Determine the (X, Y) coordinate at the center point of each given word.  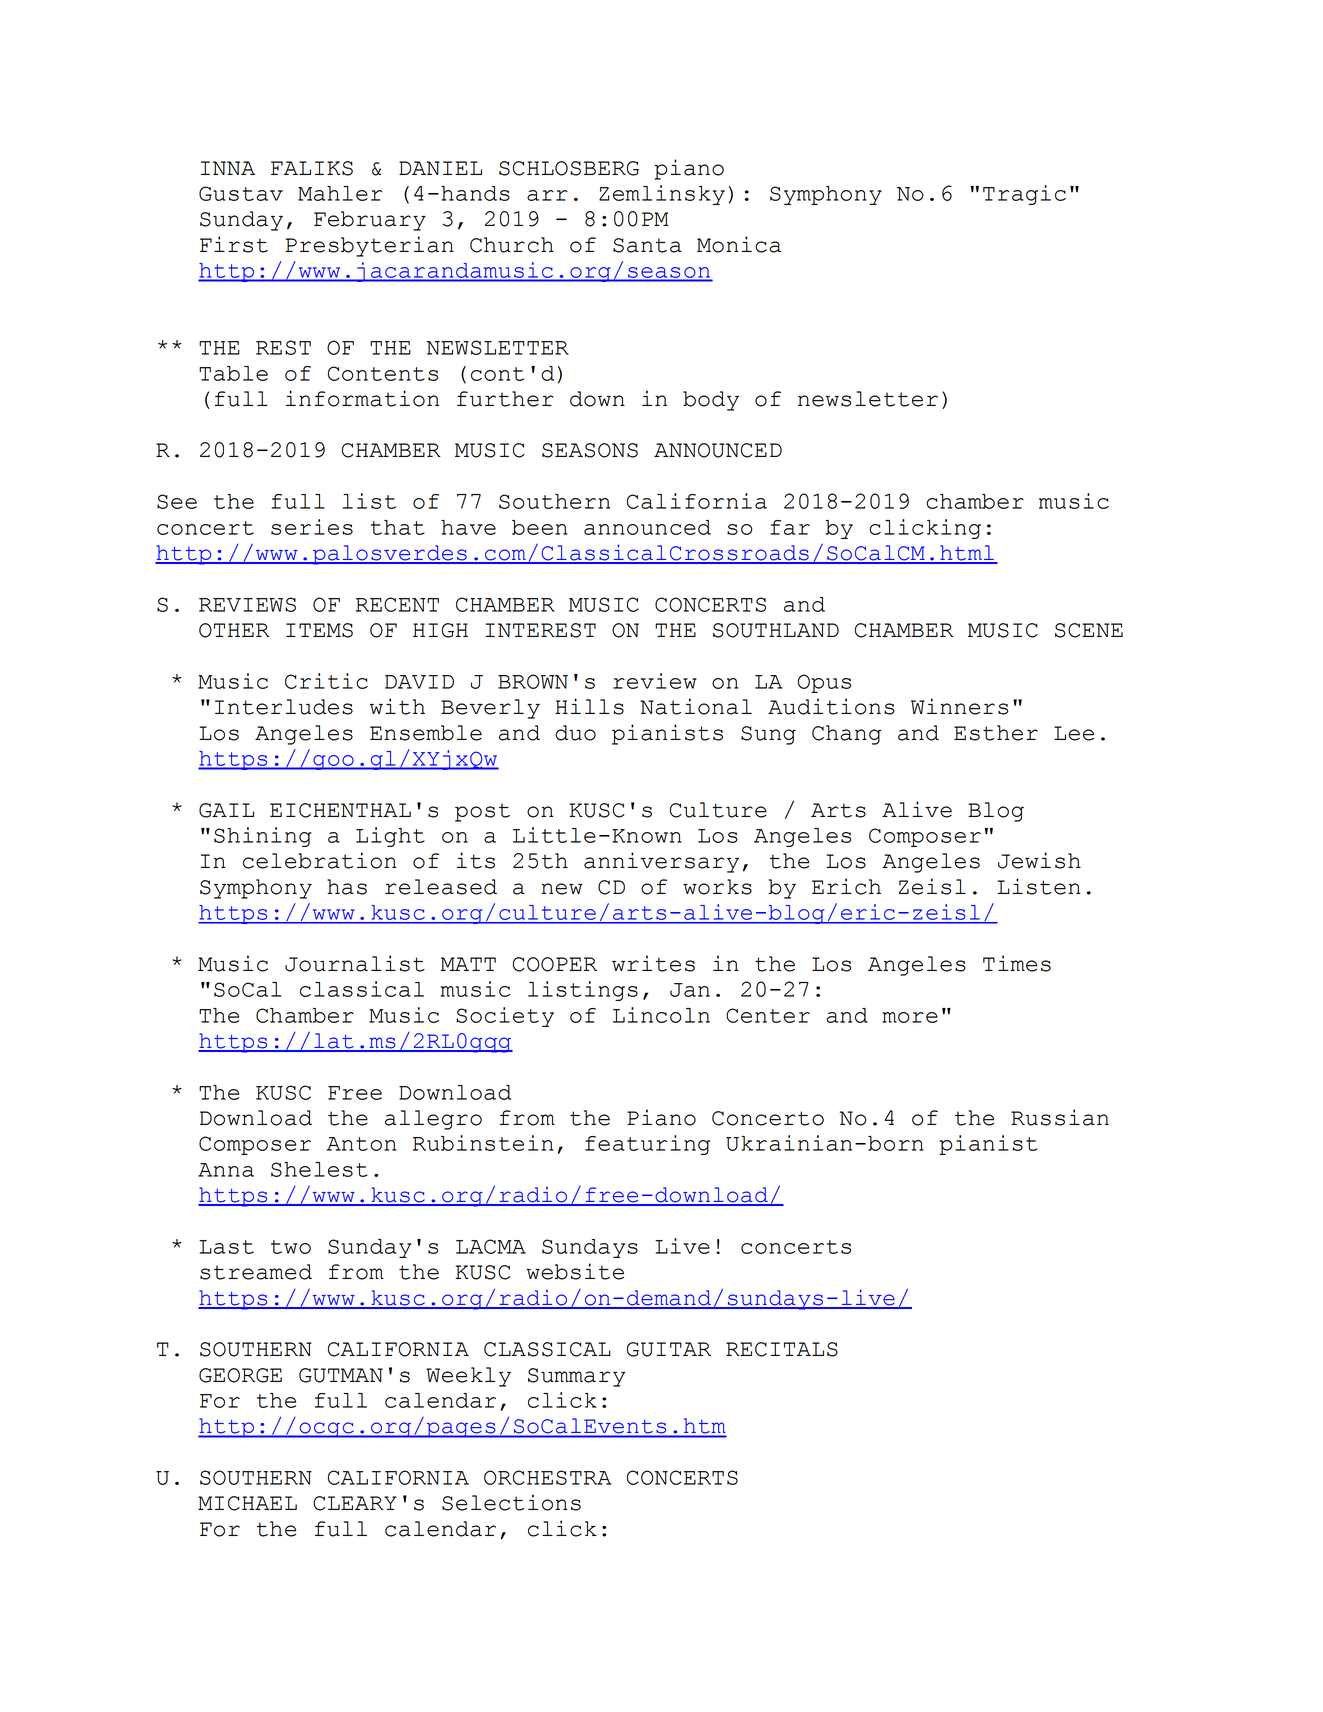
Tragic (1024, 195)
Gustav (241, 193)
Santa (647, 245)
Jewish (1039, 860)
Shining (263, 837)
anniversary (661, 862)
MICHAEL (247, 1503)
